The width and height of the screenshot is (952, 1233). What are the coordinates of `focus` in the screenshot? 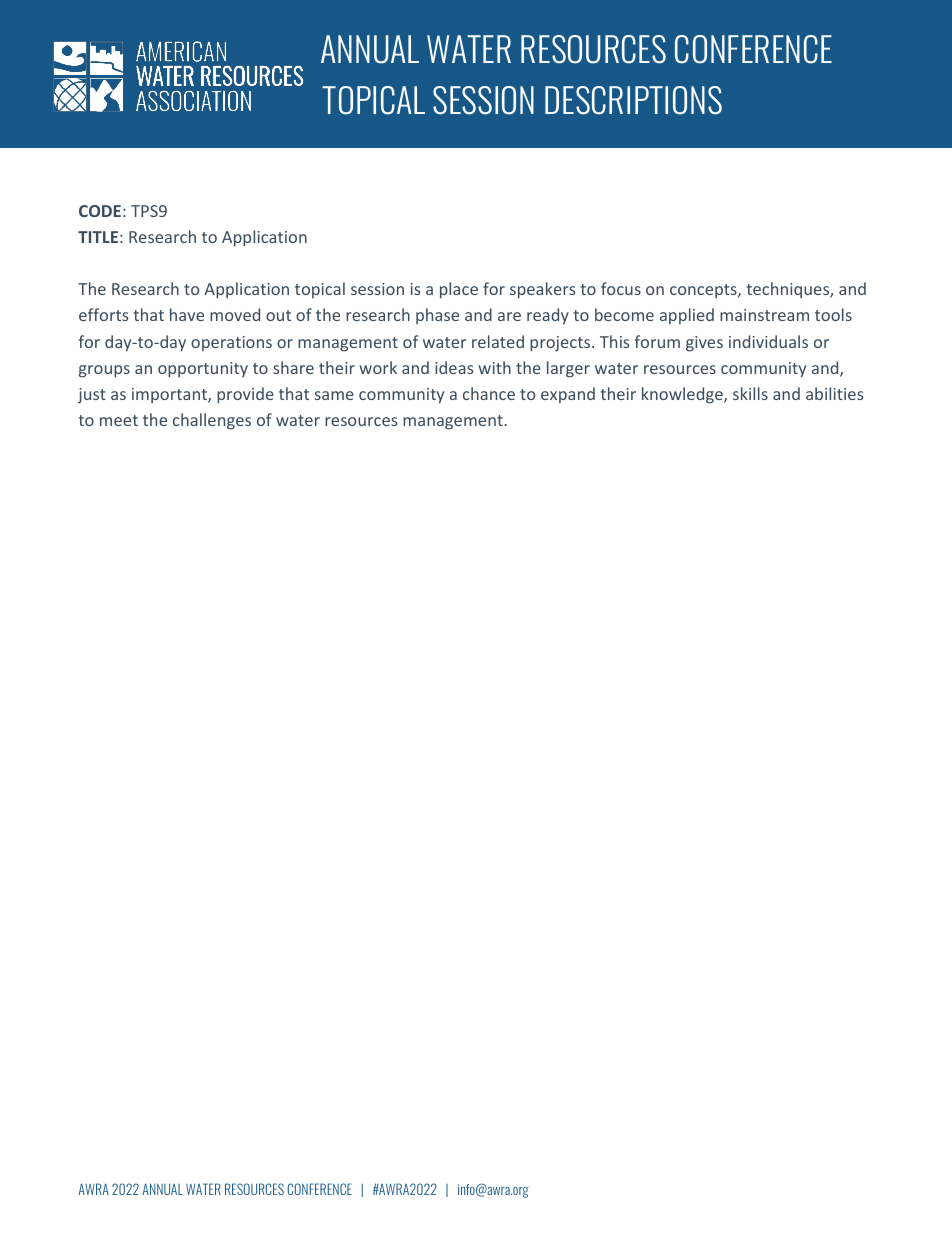 It's located at (621, 288).
